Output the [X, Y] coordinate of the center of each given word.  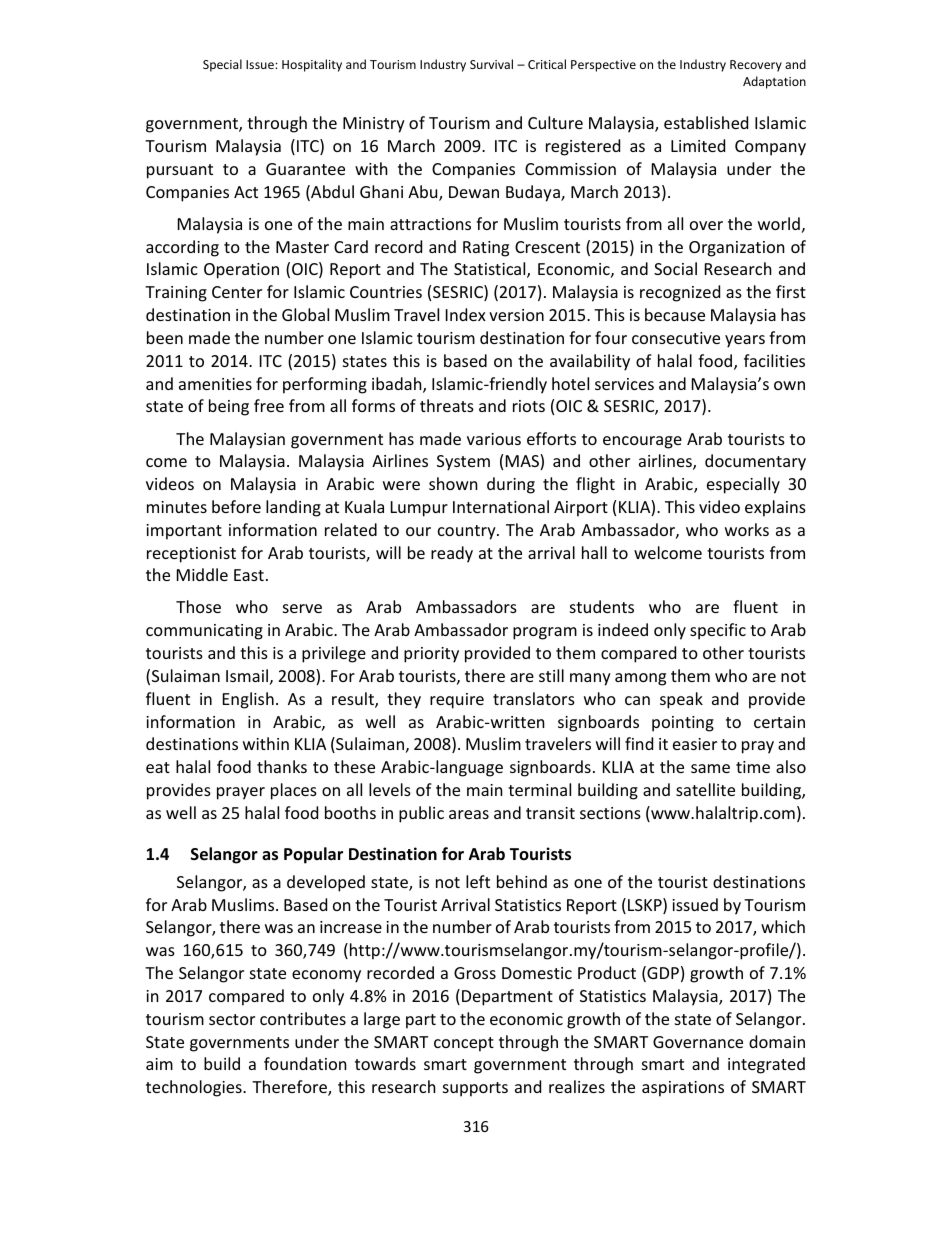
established [706, 122]
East [249, 575]
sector [232, 1019]
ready [452, 554]
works [747, 529]
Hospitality [312, 65]
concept [464, 1044]
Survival [491, 64]
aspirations [683, 1089]
